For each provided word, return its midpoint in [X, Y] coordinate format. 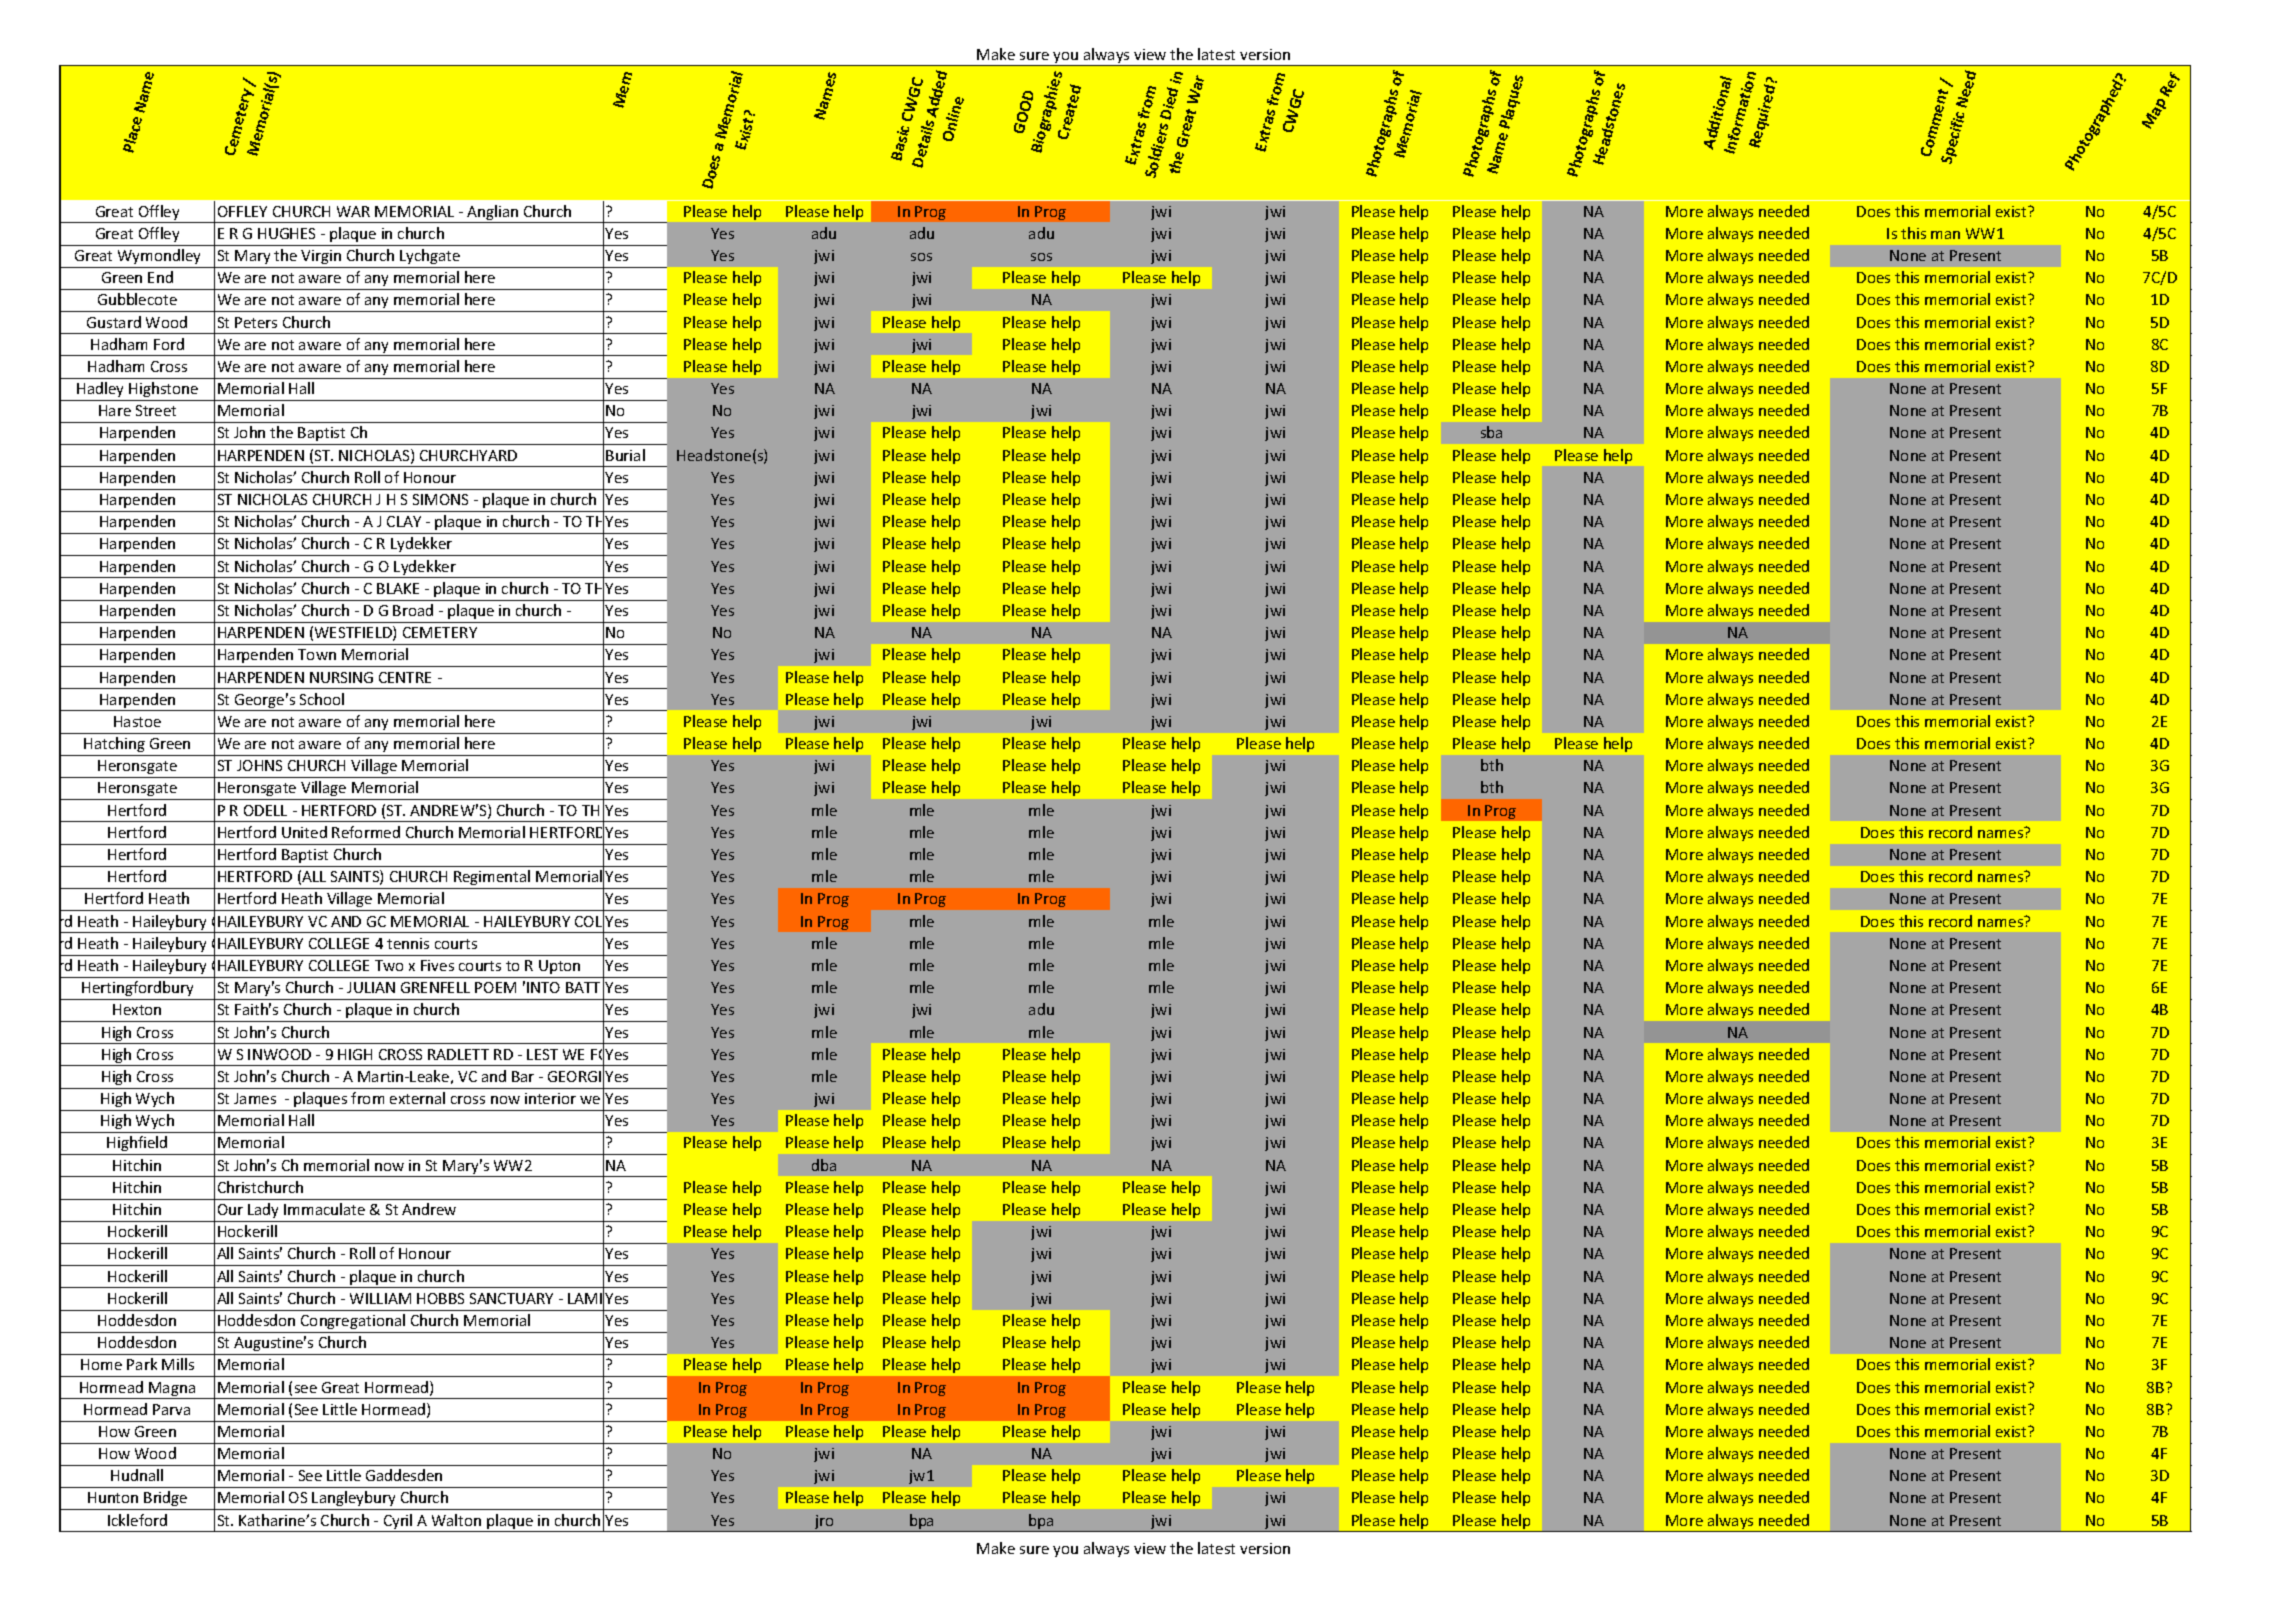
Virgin [321, 257]
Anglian [493, 214]
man [1945, 235]
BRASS [2159, 521]
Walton [456, 1520]
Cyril [398, 1523]
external [417, 1098]
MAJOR [1161, 523]
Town [317, 654]
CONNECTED [1275, 834]
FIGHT [1161, 1056]
